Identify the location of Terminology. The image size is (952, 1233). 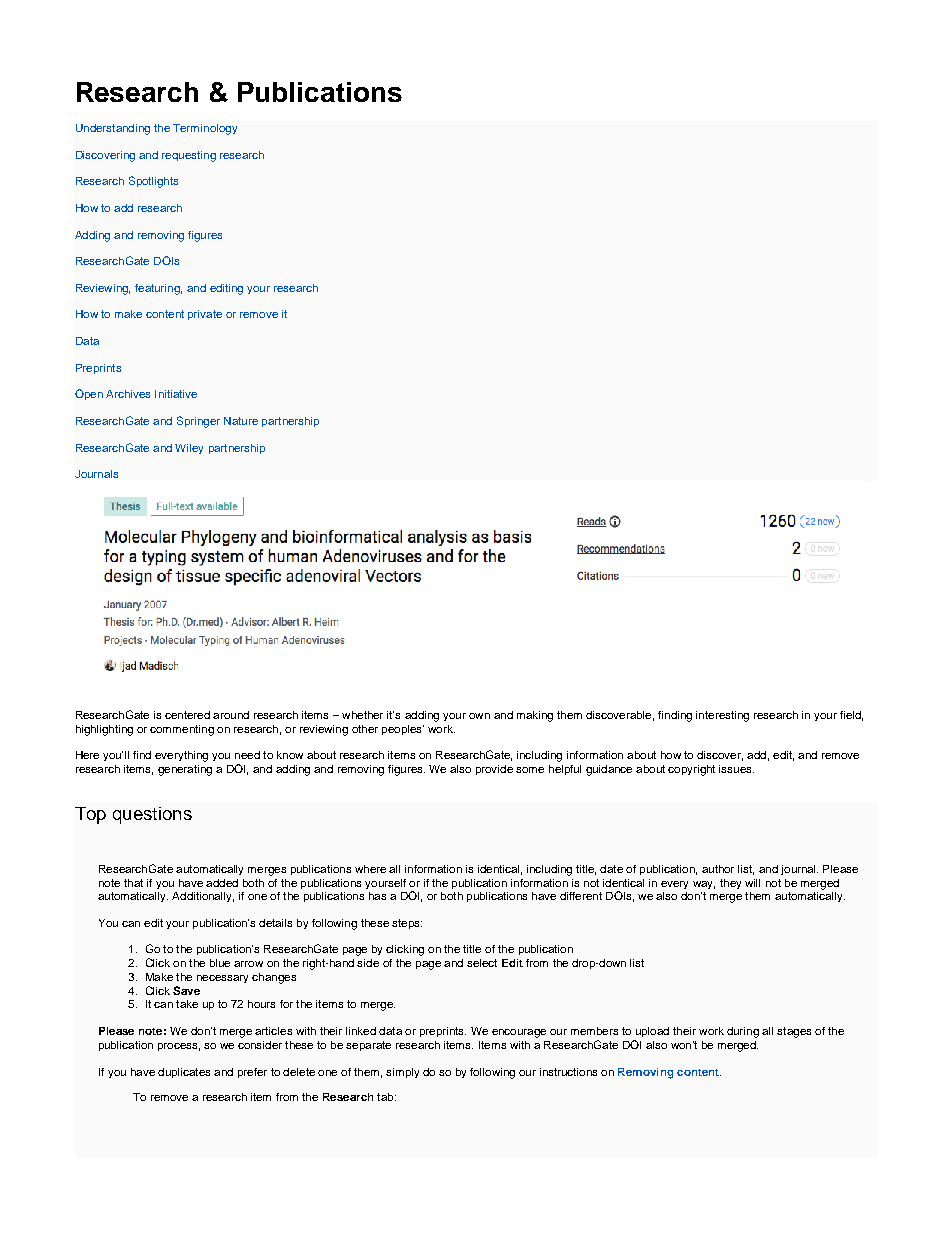
(205, 129).
